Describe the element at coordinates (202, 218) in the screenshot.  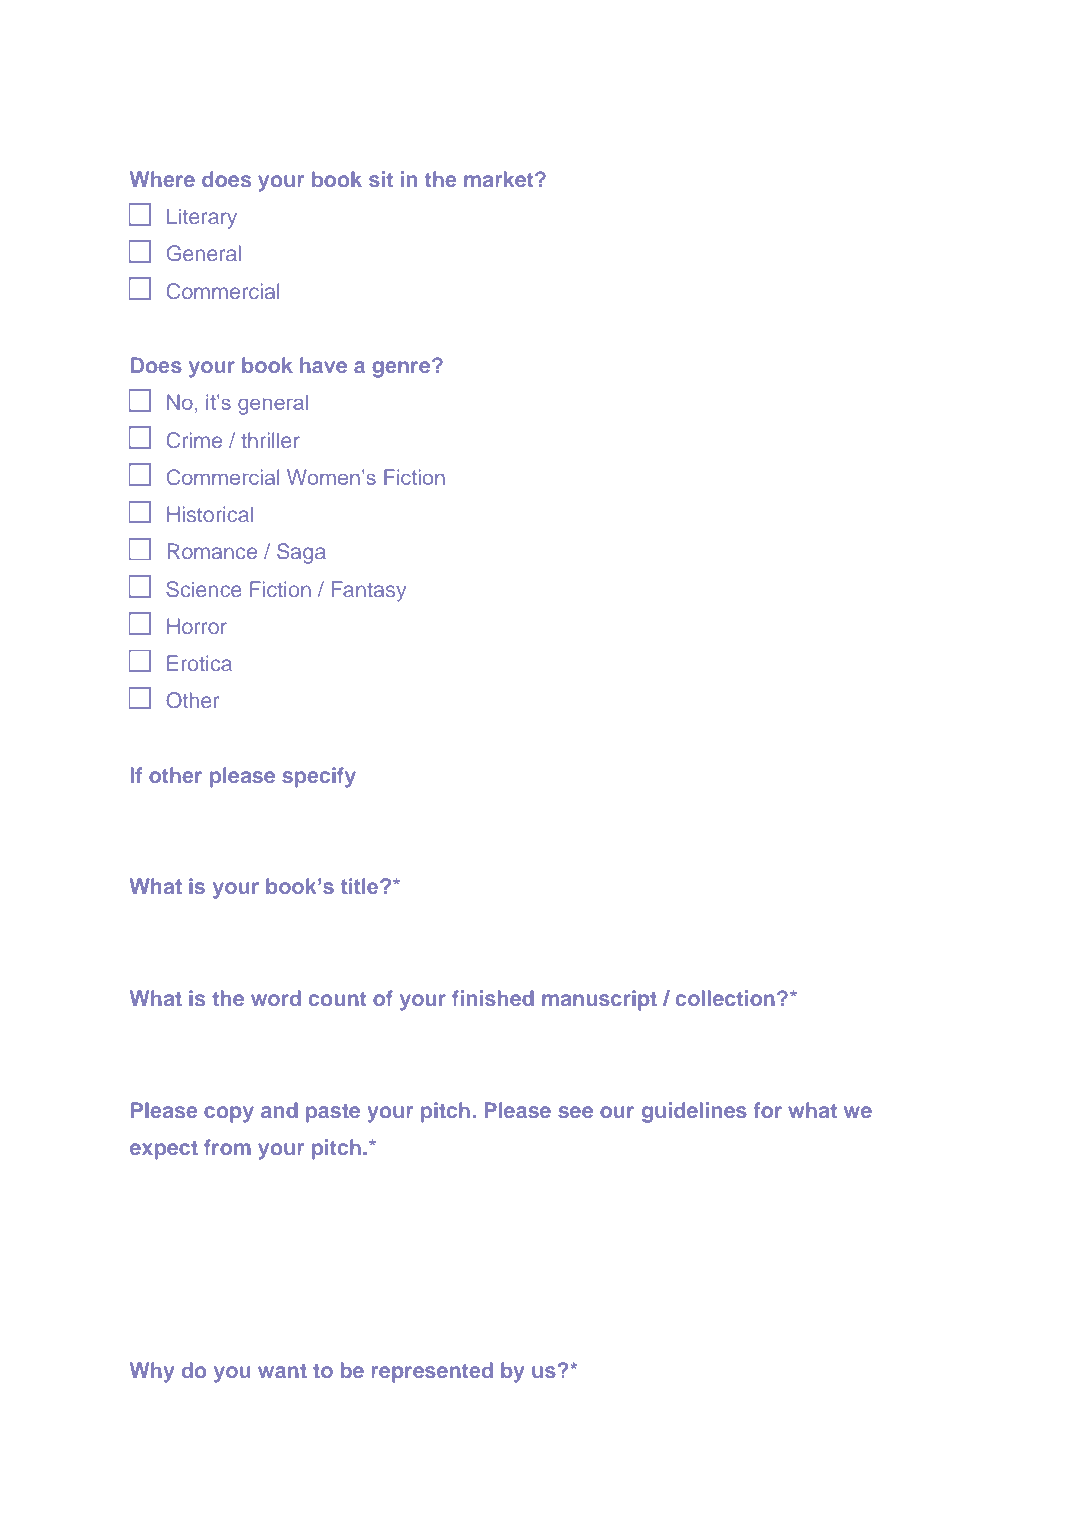
I see `Literary` at that location.
